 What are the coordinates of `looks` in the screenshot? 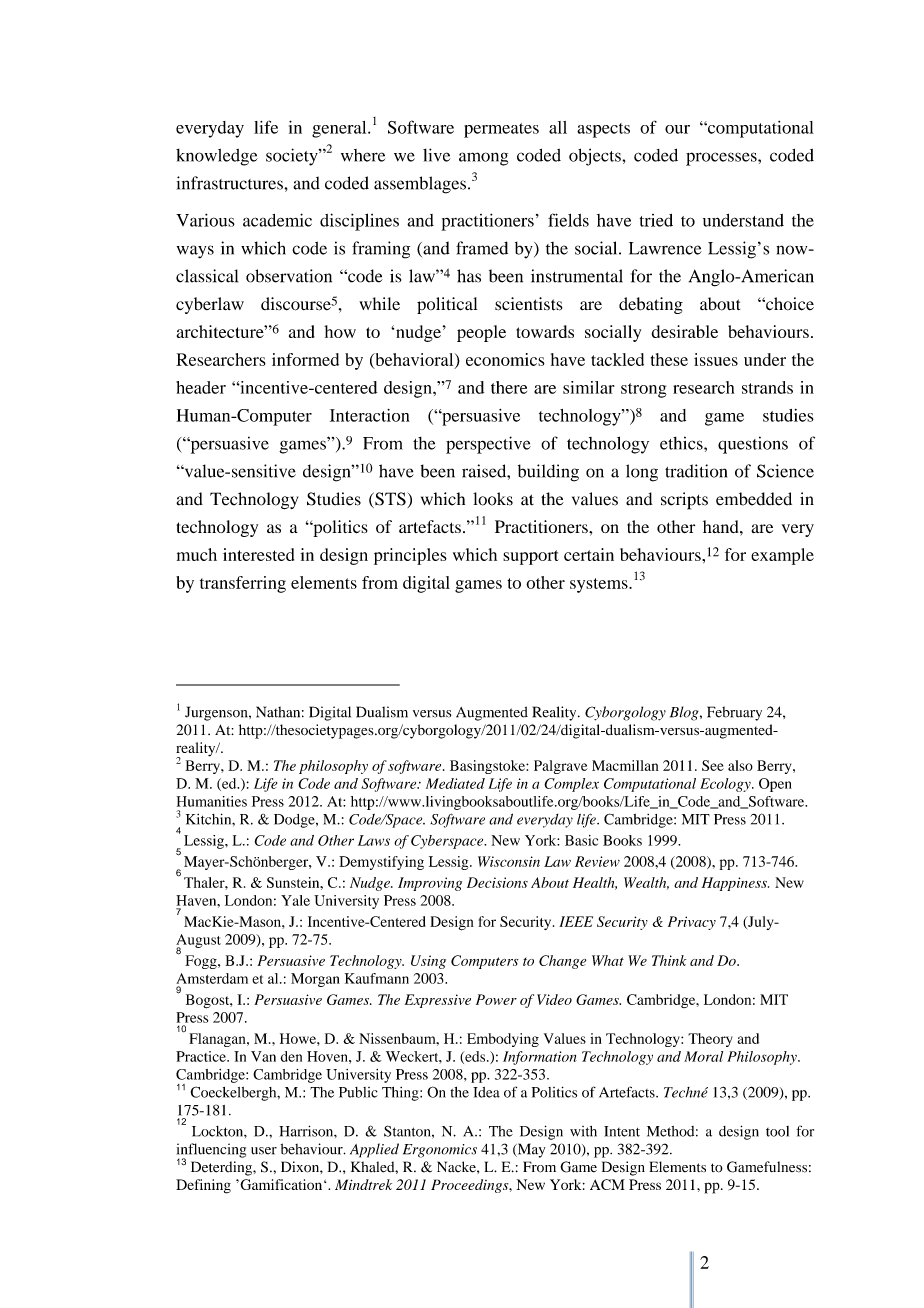 It's located at (493, 499).
